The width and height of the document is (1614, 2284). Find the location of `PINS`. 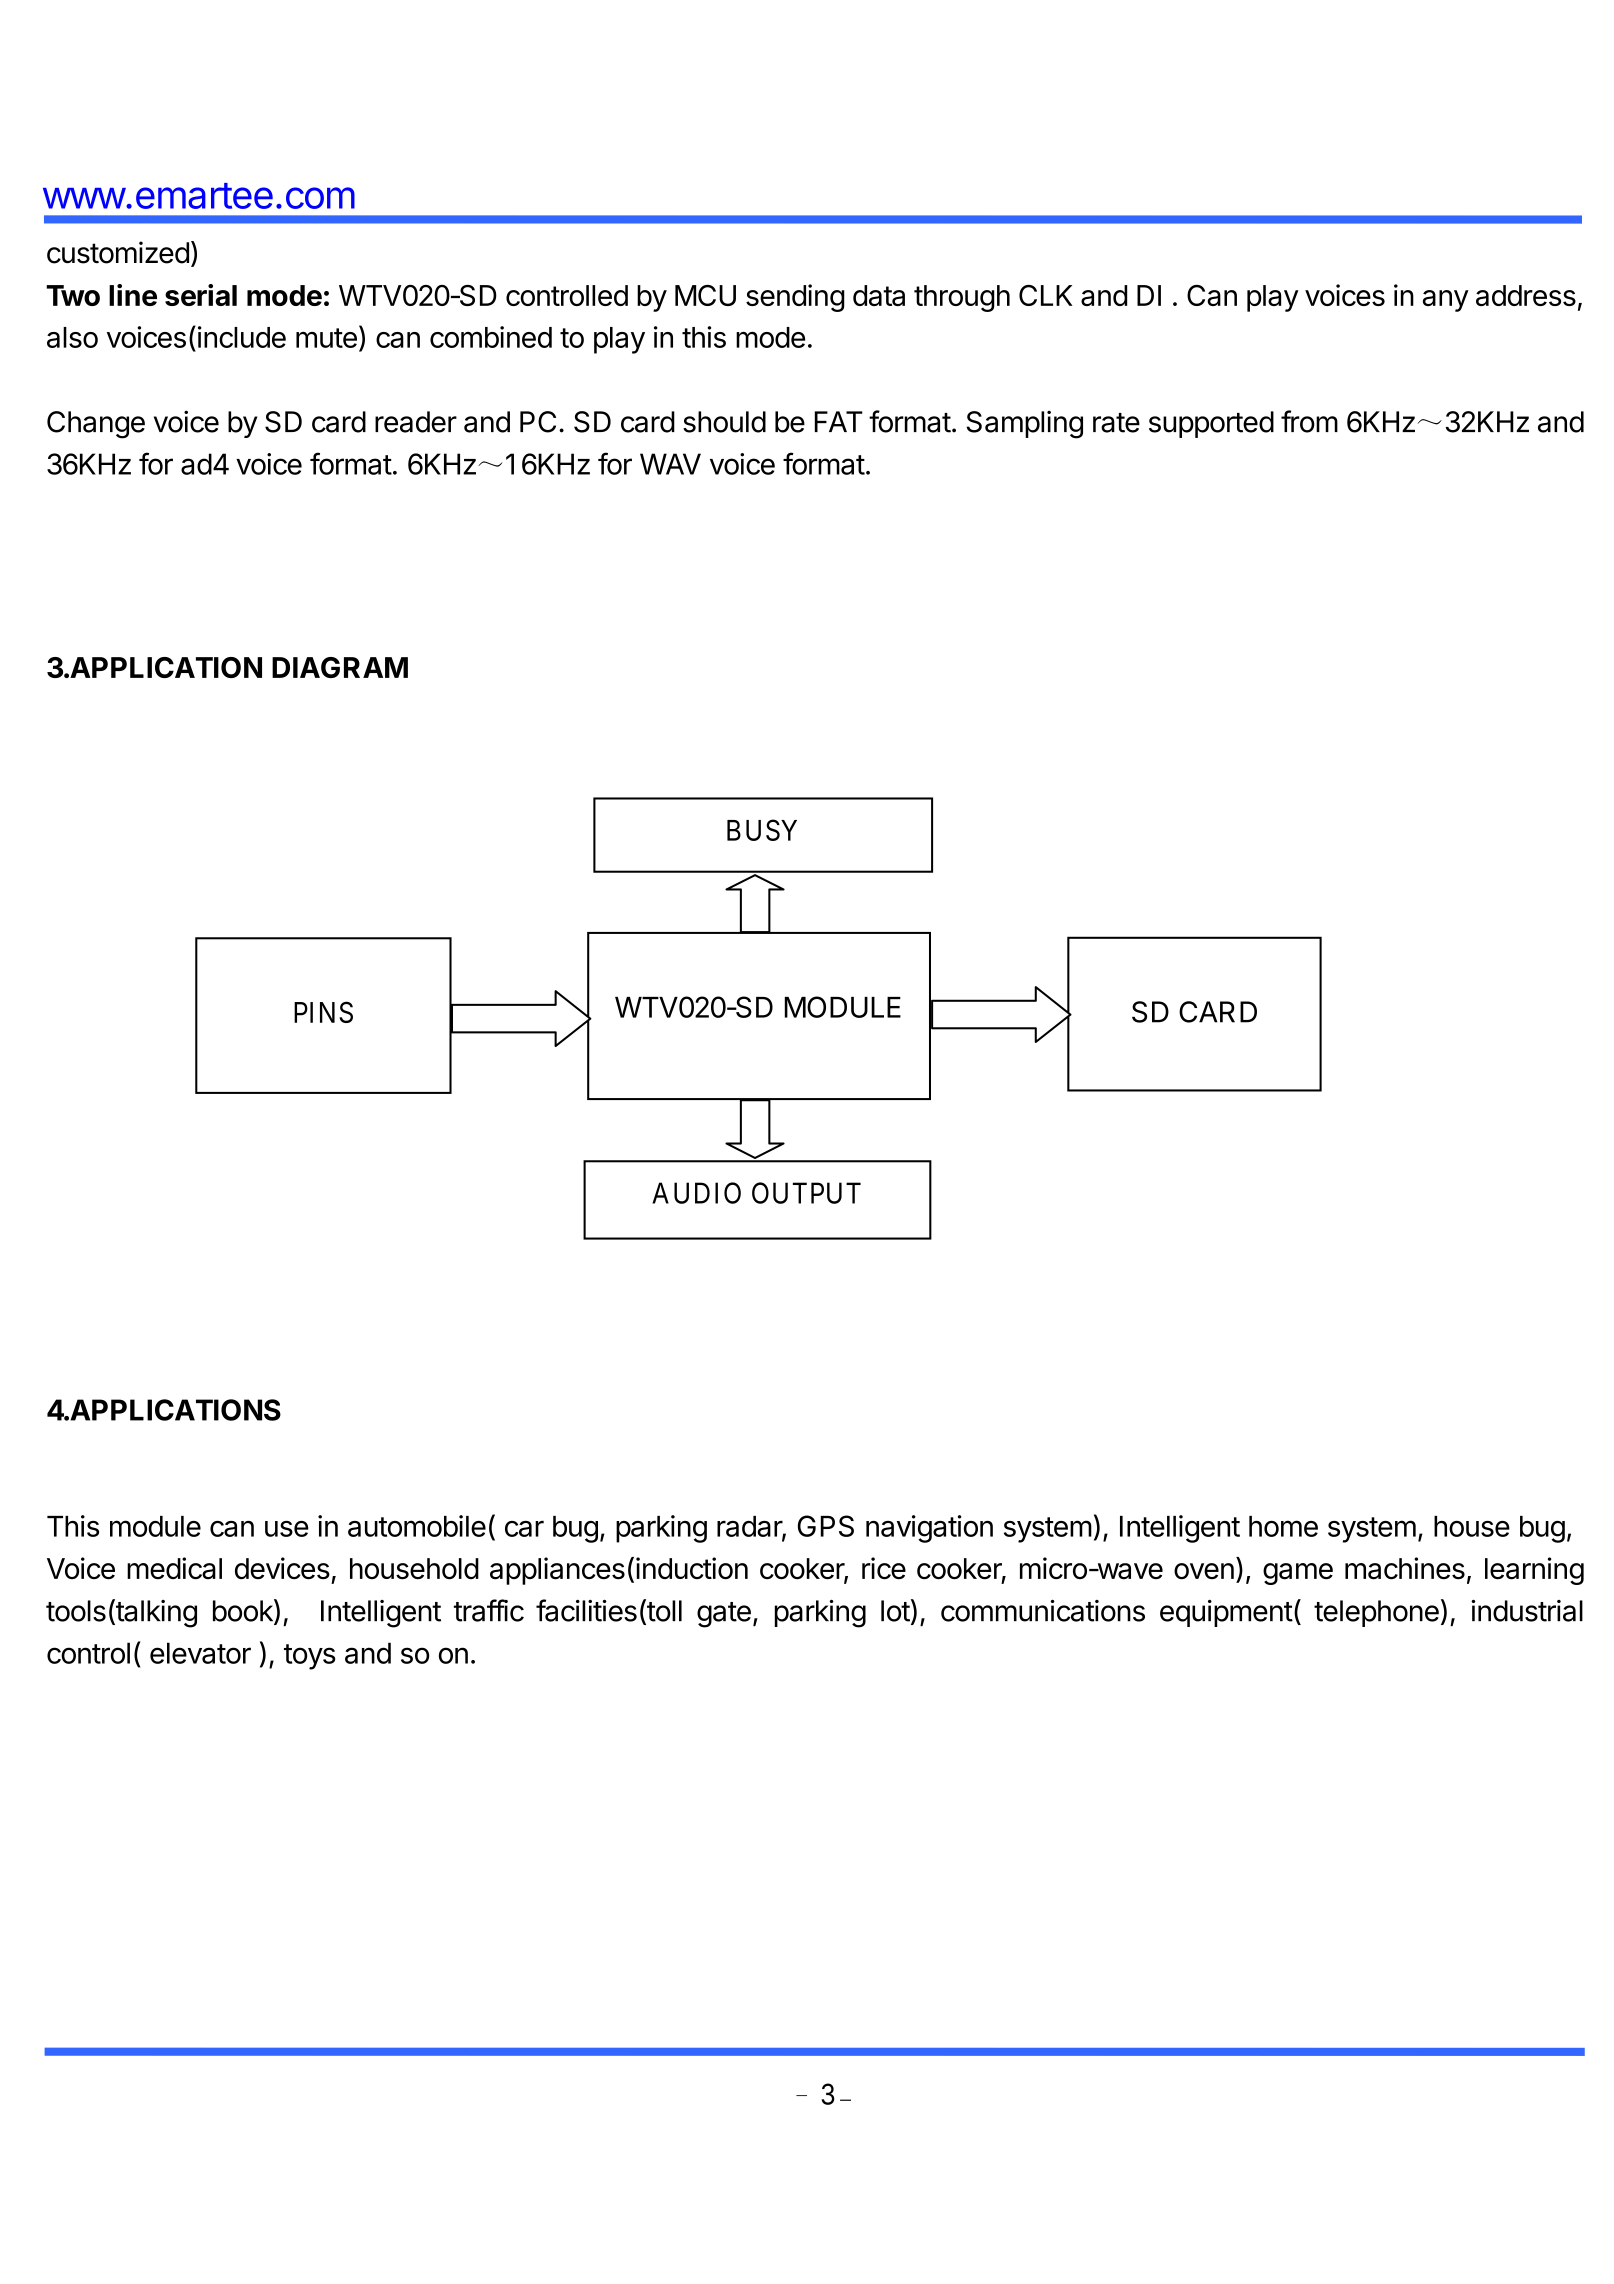

PINS is located at coordinates (323, 1012).
